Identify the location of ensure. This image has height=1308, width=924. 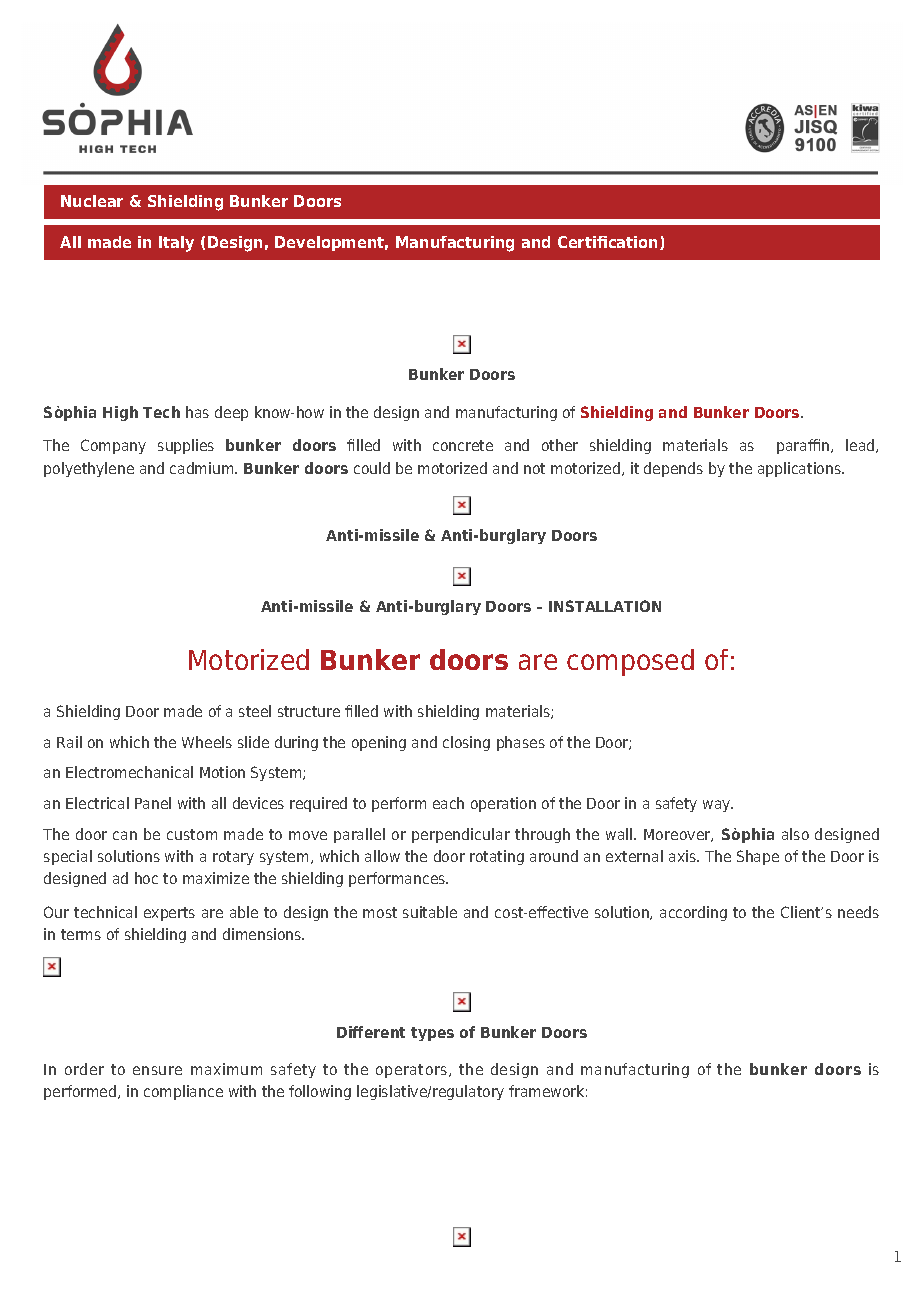
(157, 1070).
